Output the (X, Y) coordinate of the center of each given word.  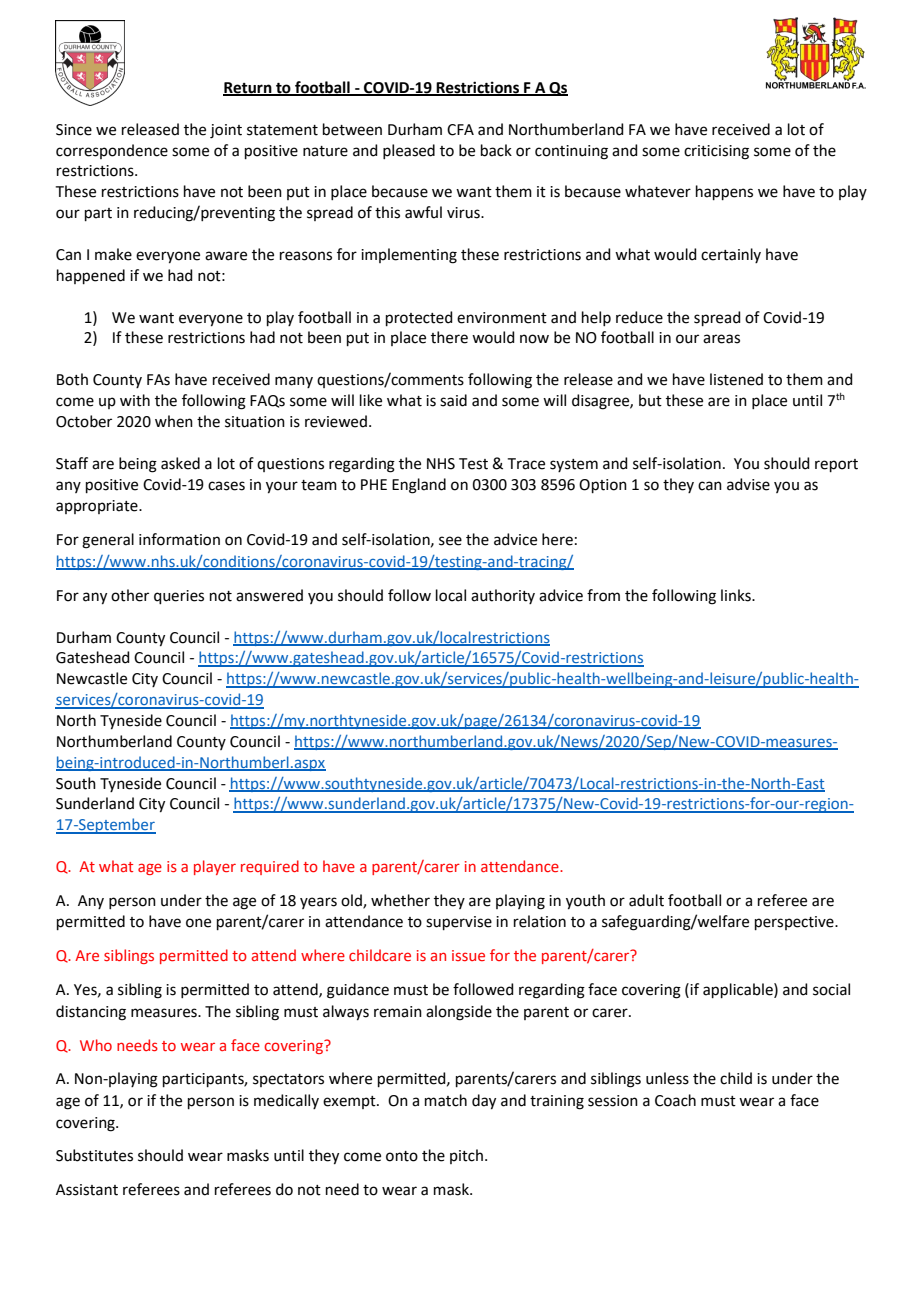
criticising (716, 152)
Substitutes (94, 1155)
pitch (466, 1156)
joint (226, 131)
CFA (460, 130)
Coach (675, 1100)
